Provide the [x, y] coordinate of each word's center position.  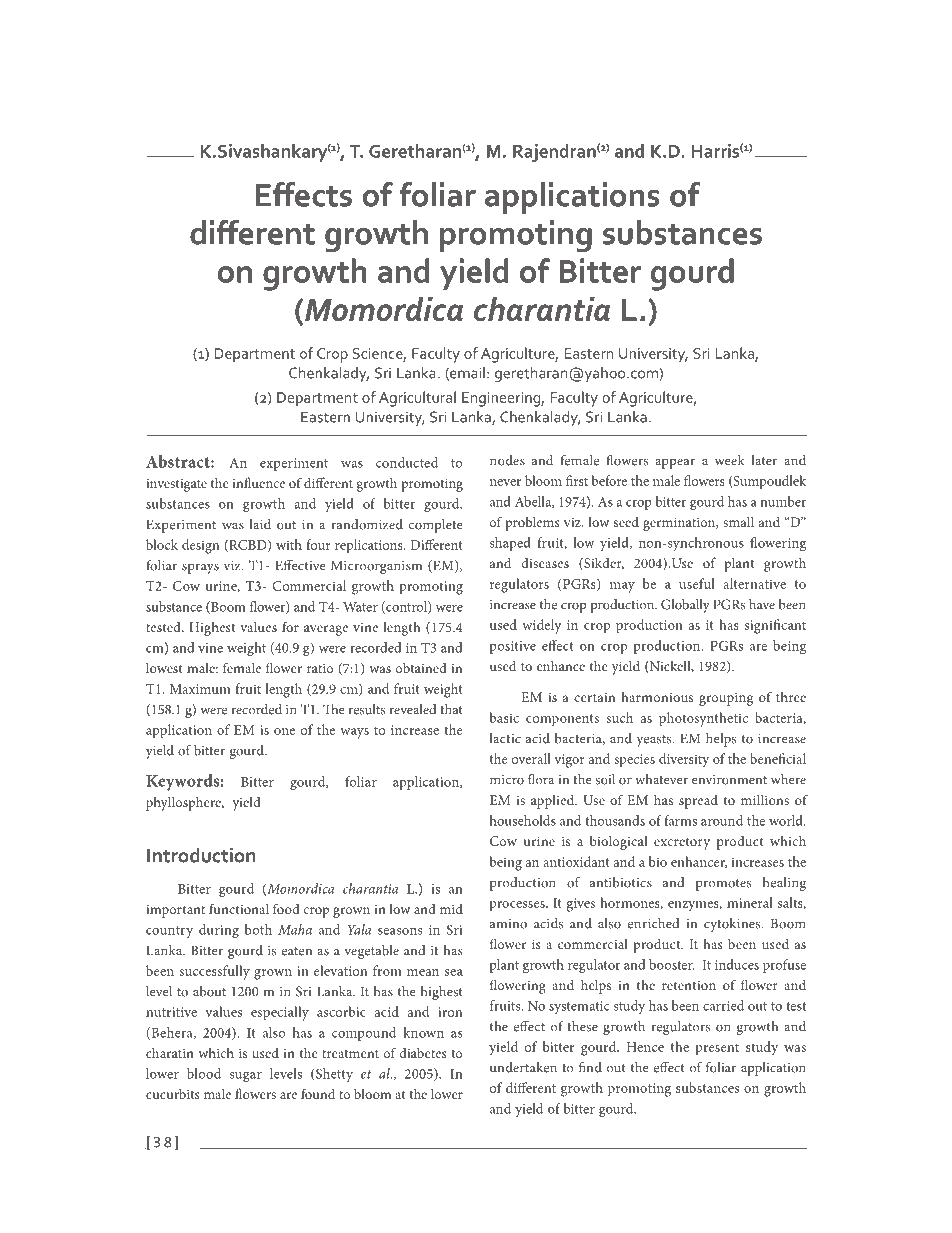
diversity [684, 760]
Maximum [200, 689]
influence [258, 482]
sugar [246, 1077]
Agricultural [417, 399]
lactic [505, 738]
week [730, 460]
